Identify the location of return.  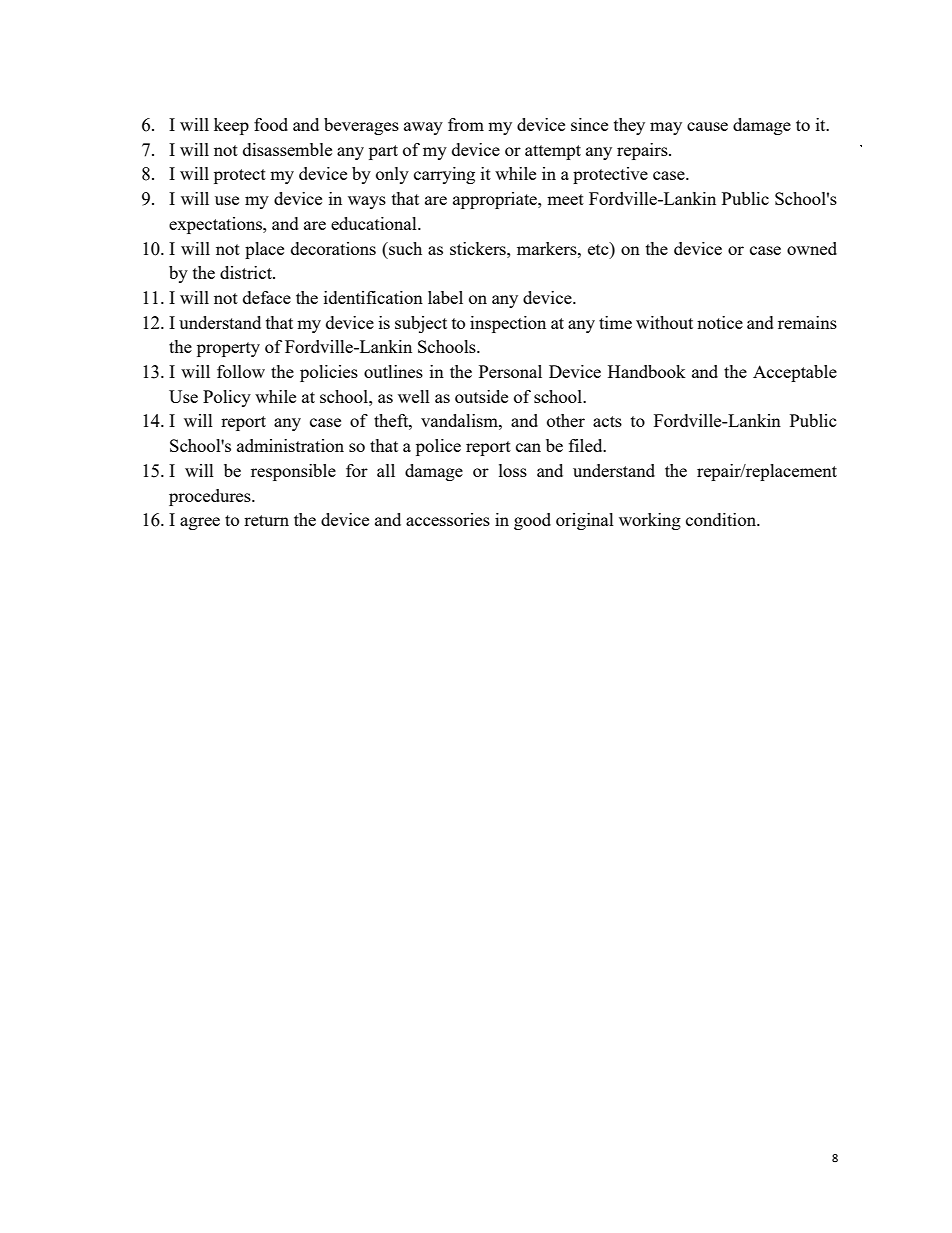
(266, 520).
